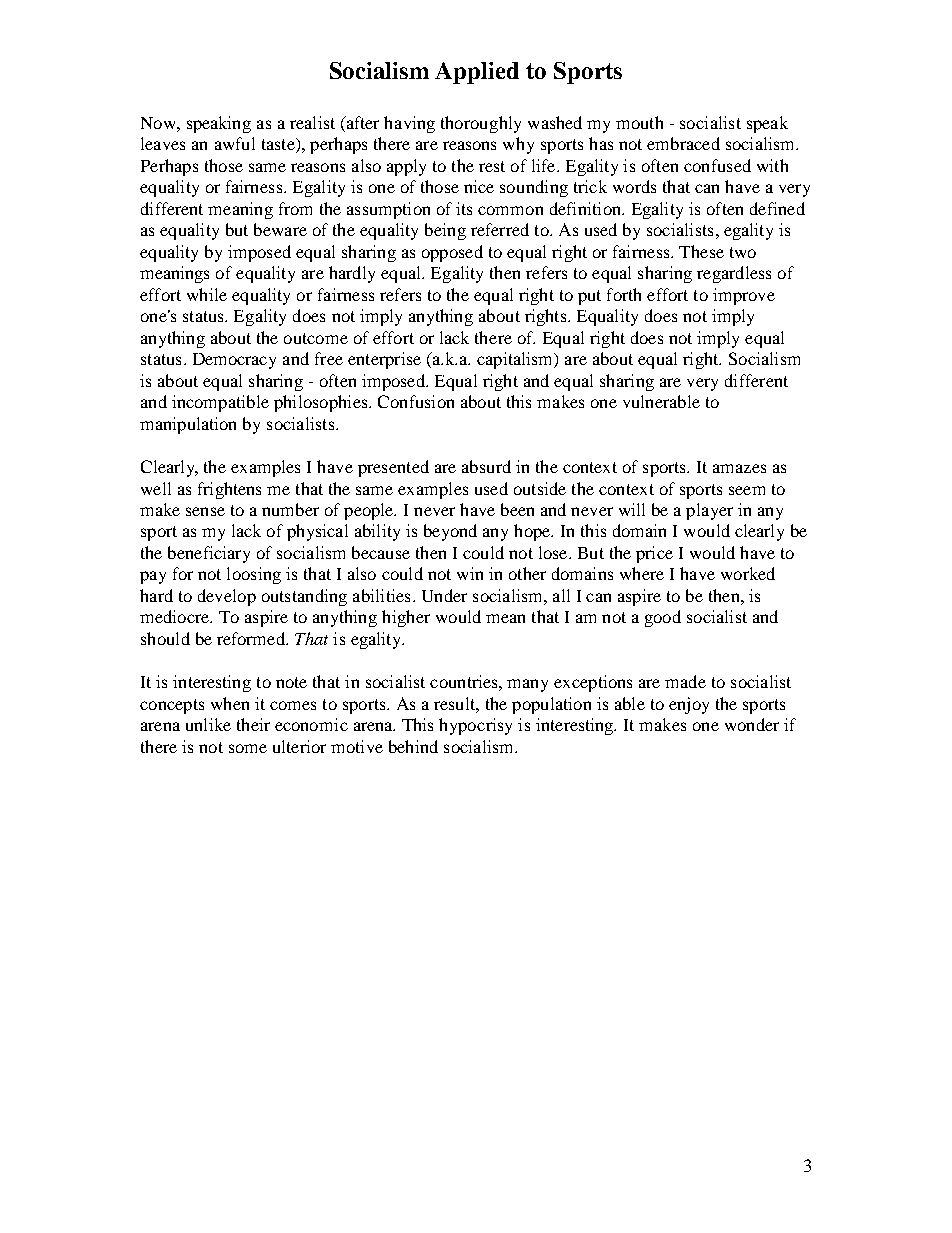  What do you see at coordinates (444, 595) in the page?
I see `Under` at bounding box center [444, 595].
